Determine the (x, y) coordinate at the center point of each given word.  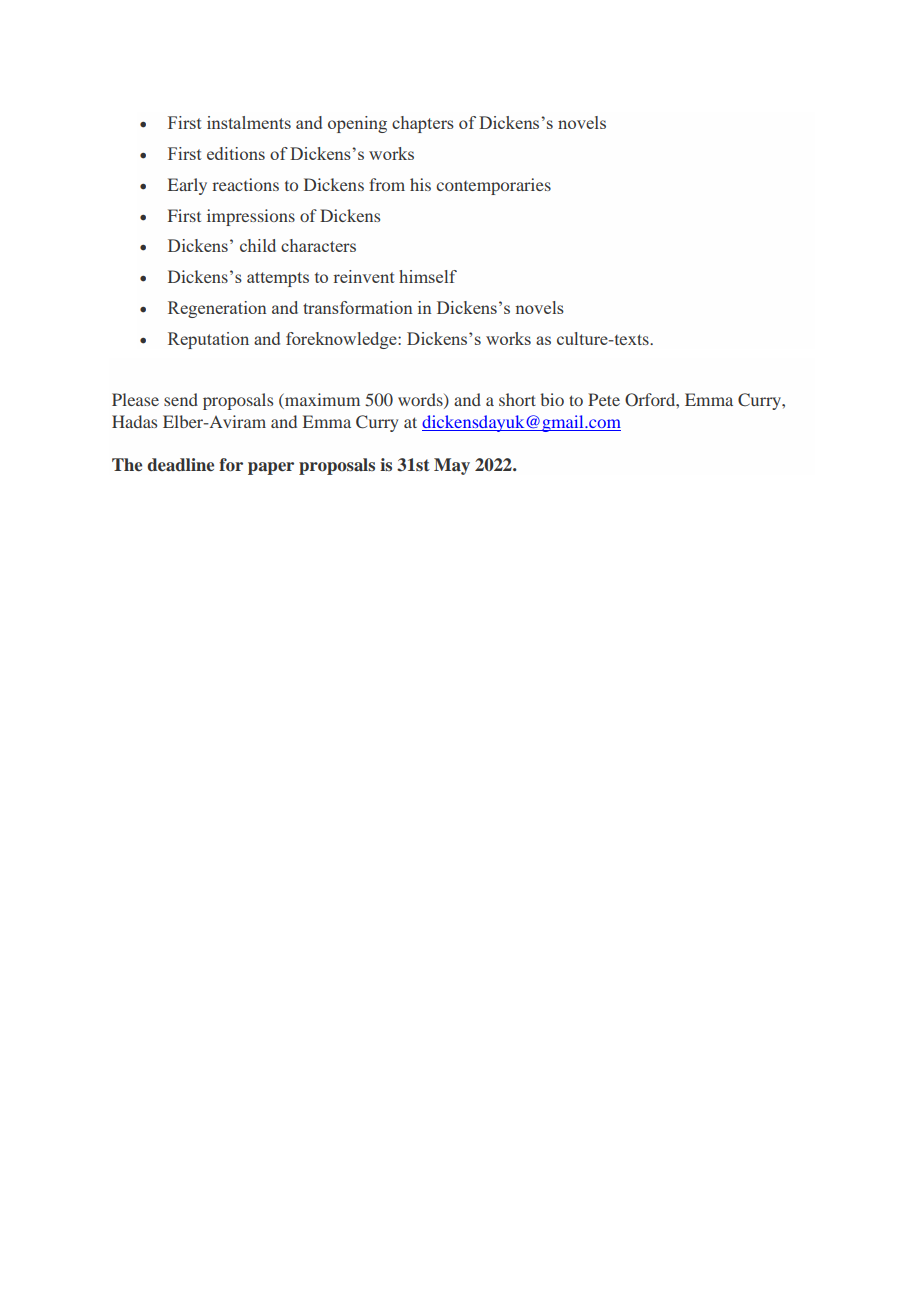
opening (357, 124)
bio (552, 399)
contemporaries (493, 186)
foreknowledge (342, 340)
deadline (180, 465)
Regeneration (217, 309)
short (517, 399)
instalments (249, 122)
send (181, 399)
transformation (358, 307)
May (452, 466)
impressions (251, 217)
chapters (423, 124)
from (387, 184)
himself (428, 276)
